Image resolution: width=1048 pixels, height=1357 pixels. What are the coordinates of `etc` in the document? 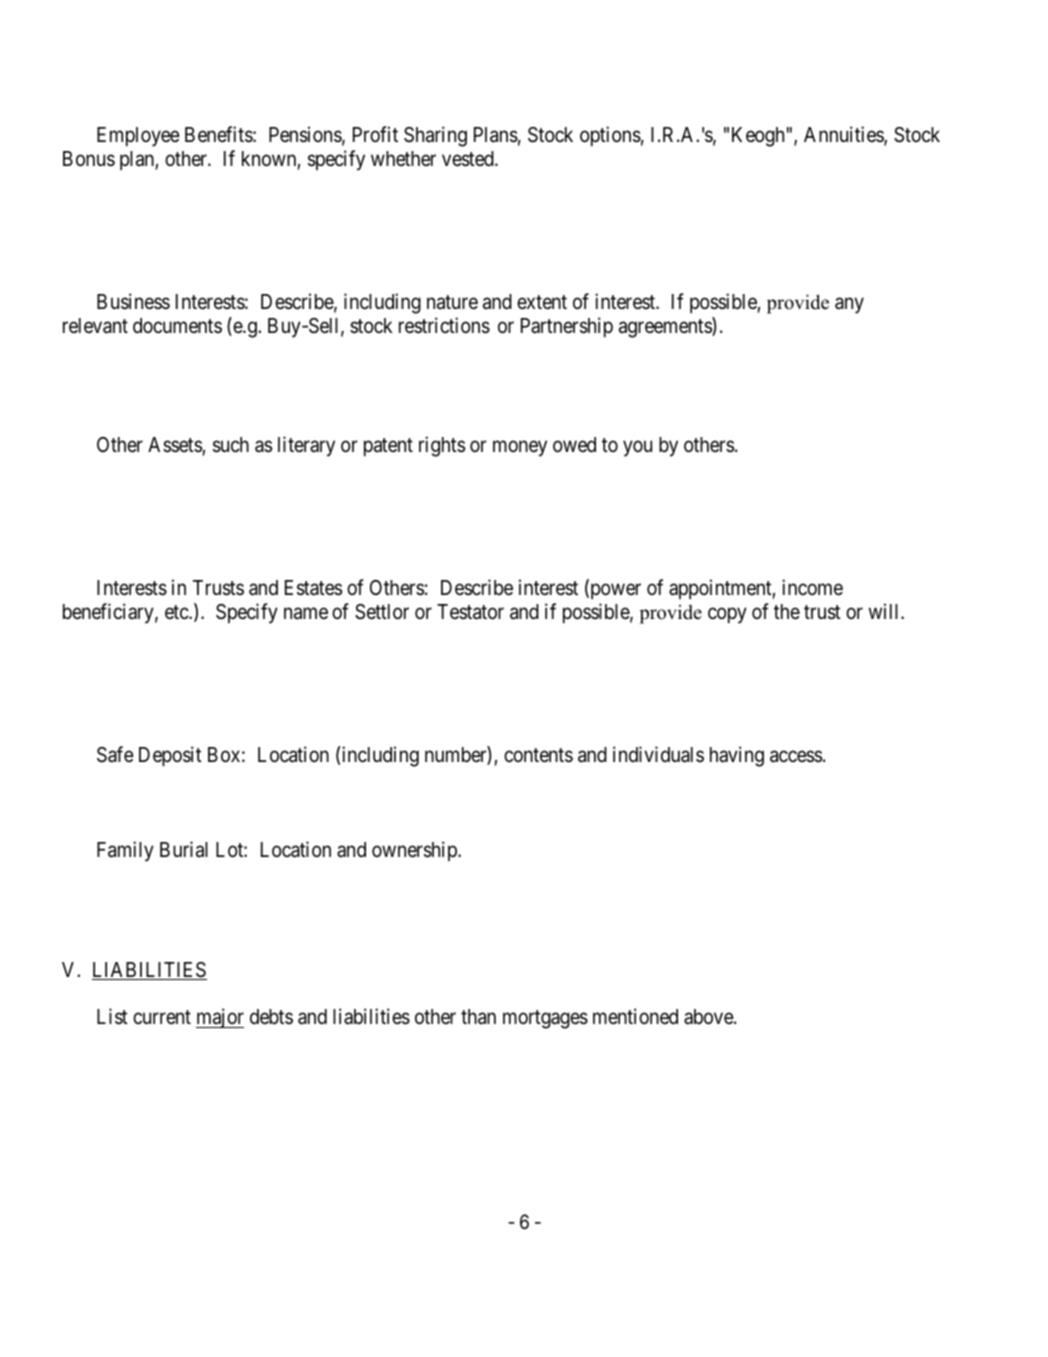 It's located at (177, 612).
